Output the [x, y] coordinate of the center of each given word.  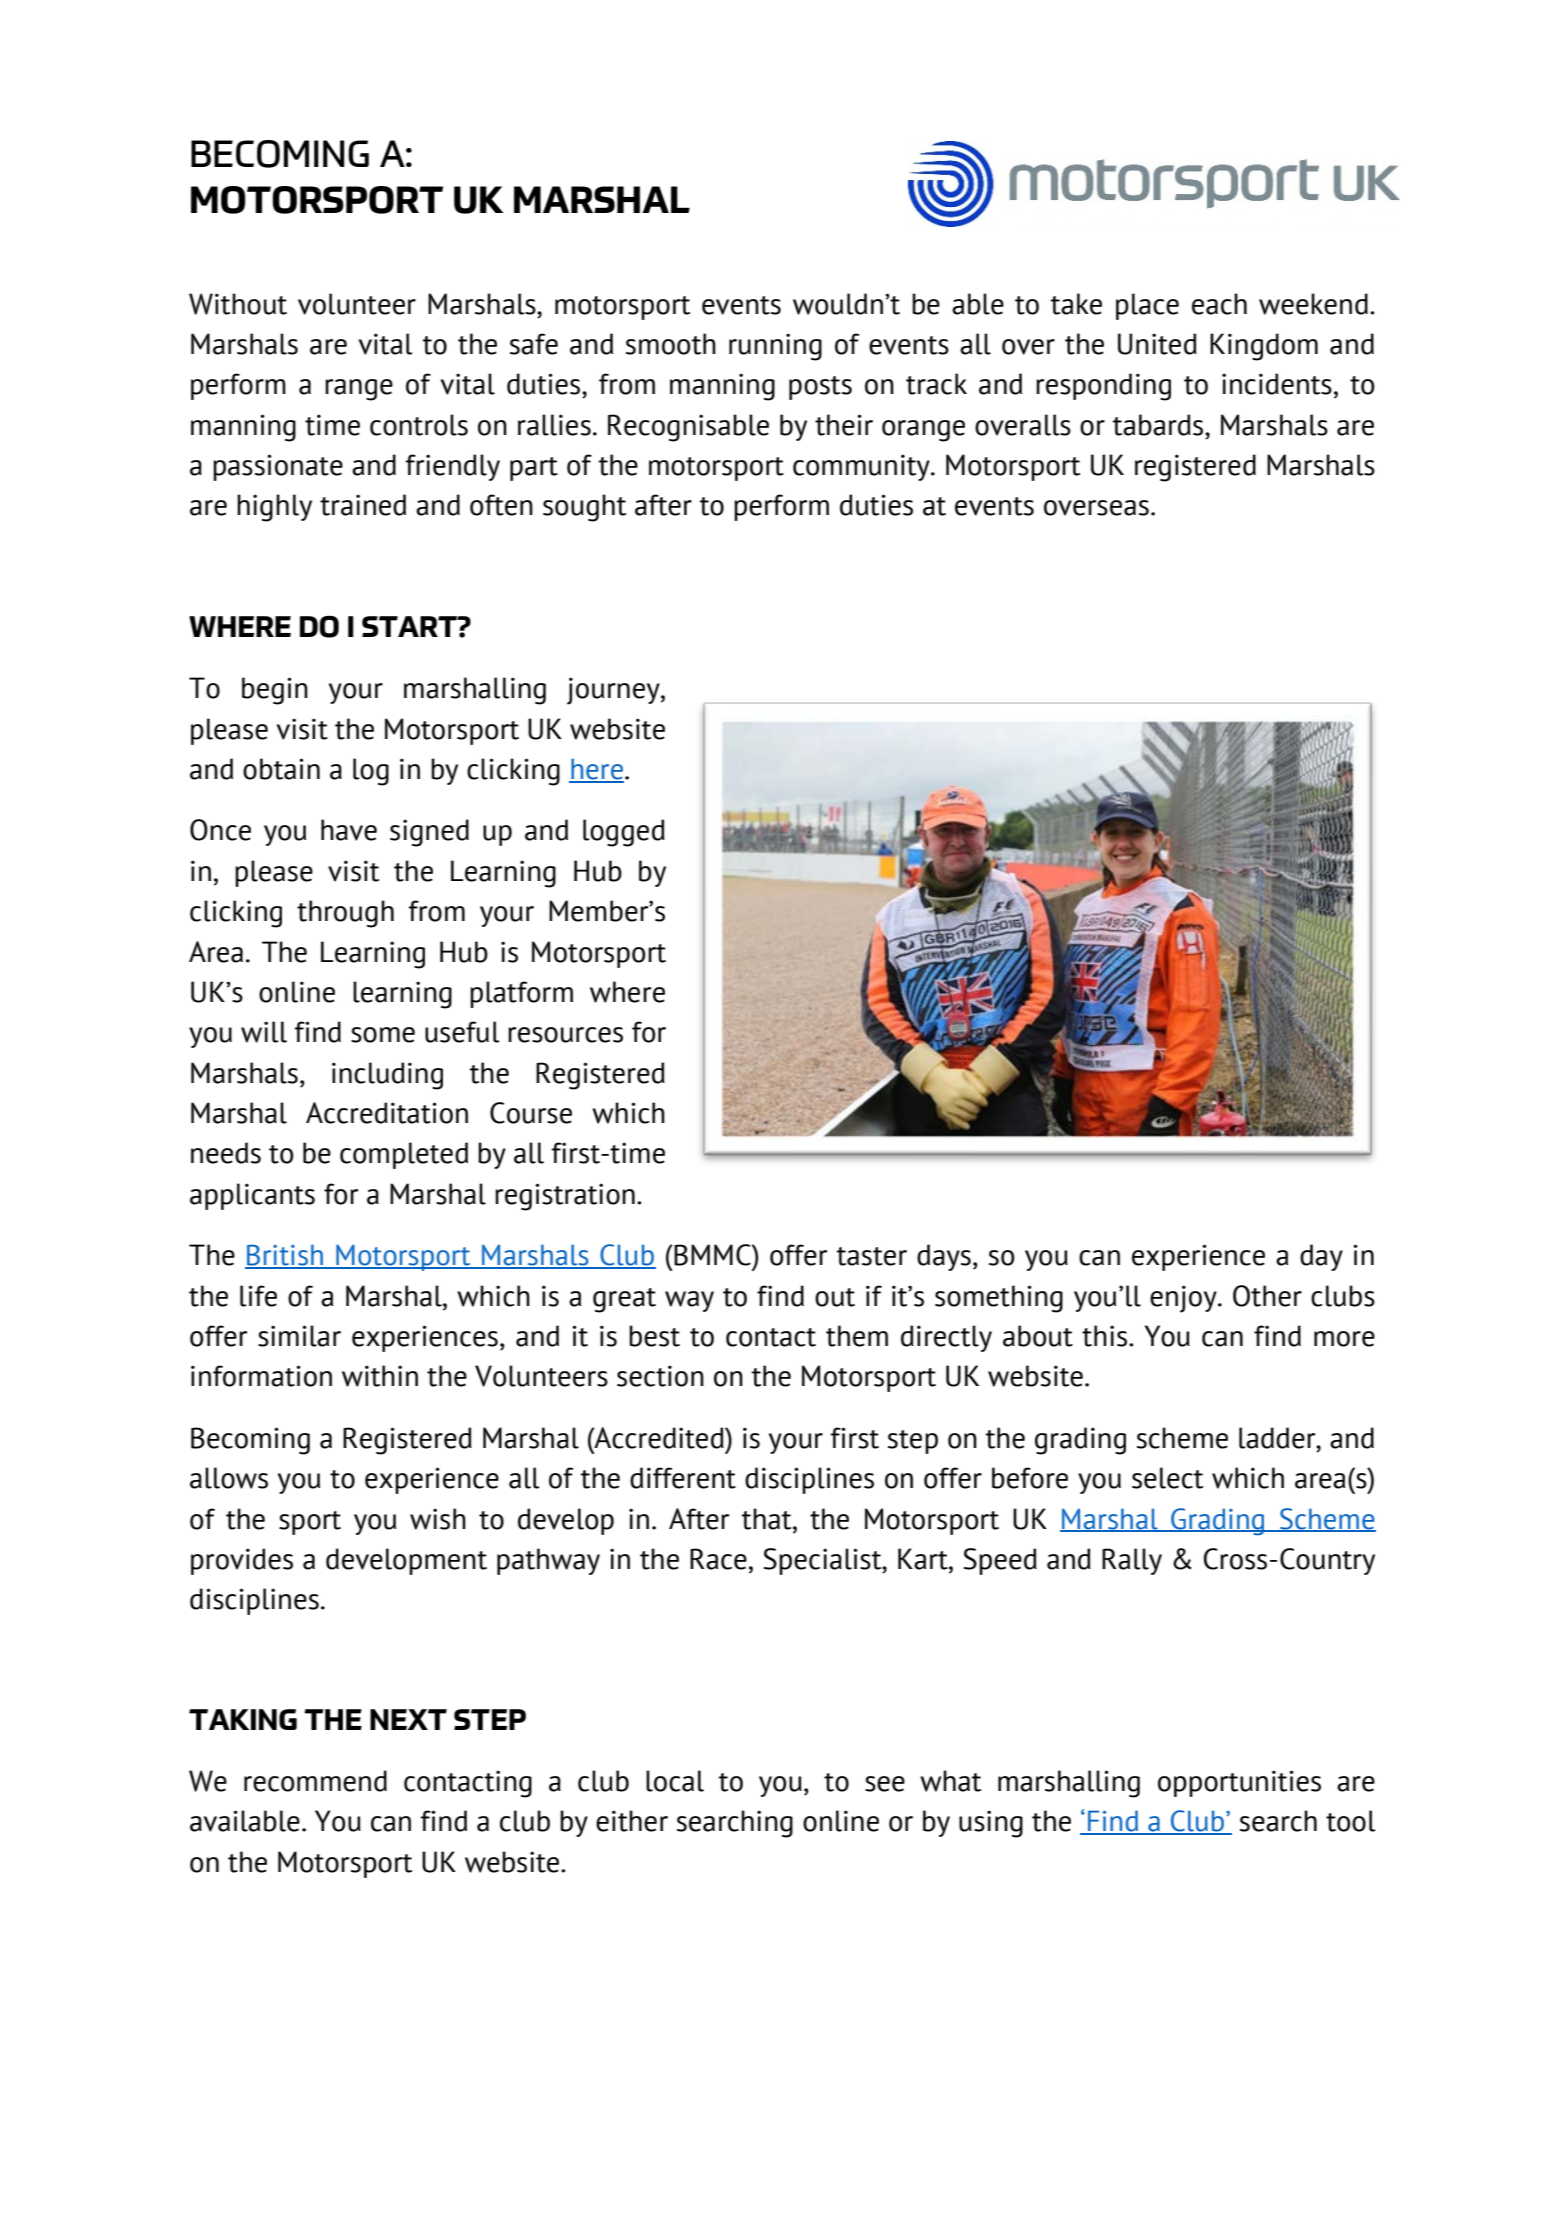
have [349, 830]
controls [419, 425]
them [857, 1336]
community [862, 467]
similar [299, 1336]
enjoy [1184, 1299]
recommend [315, 1781]
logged [624, 833]
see [885, 1784]
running [775, 347]
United [1157, 344]
